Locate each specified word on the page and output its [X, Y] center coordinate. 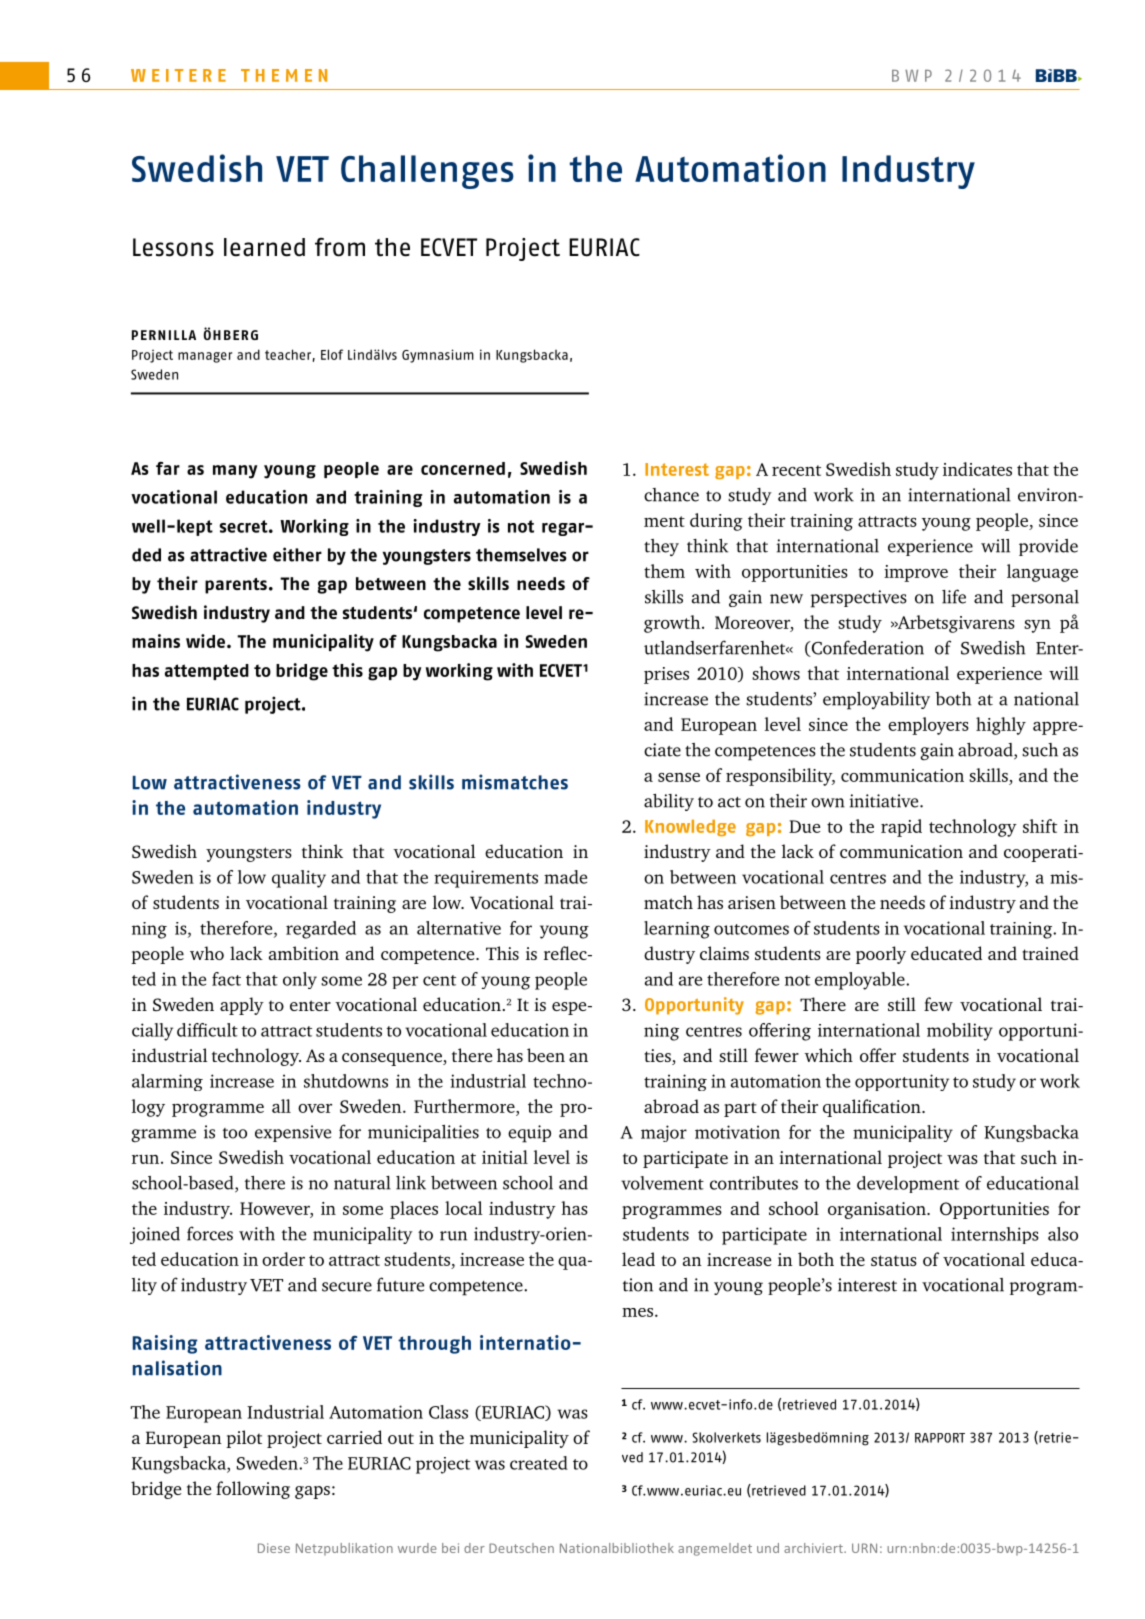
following [253, 1490]
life [954, 596]
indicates [977, 469]
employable [861, 981]
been [546, 1055]
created [539, 1463]
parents [236, 586]
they [661, 547]
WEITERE [178, 75]
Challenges [427, 172]
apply [242, 1006]
